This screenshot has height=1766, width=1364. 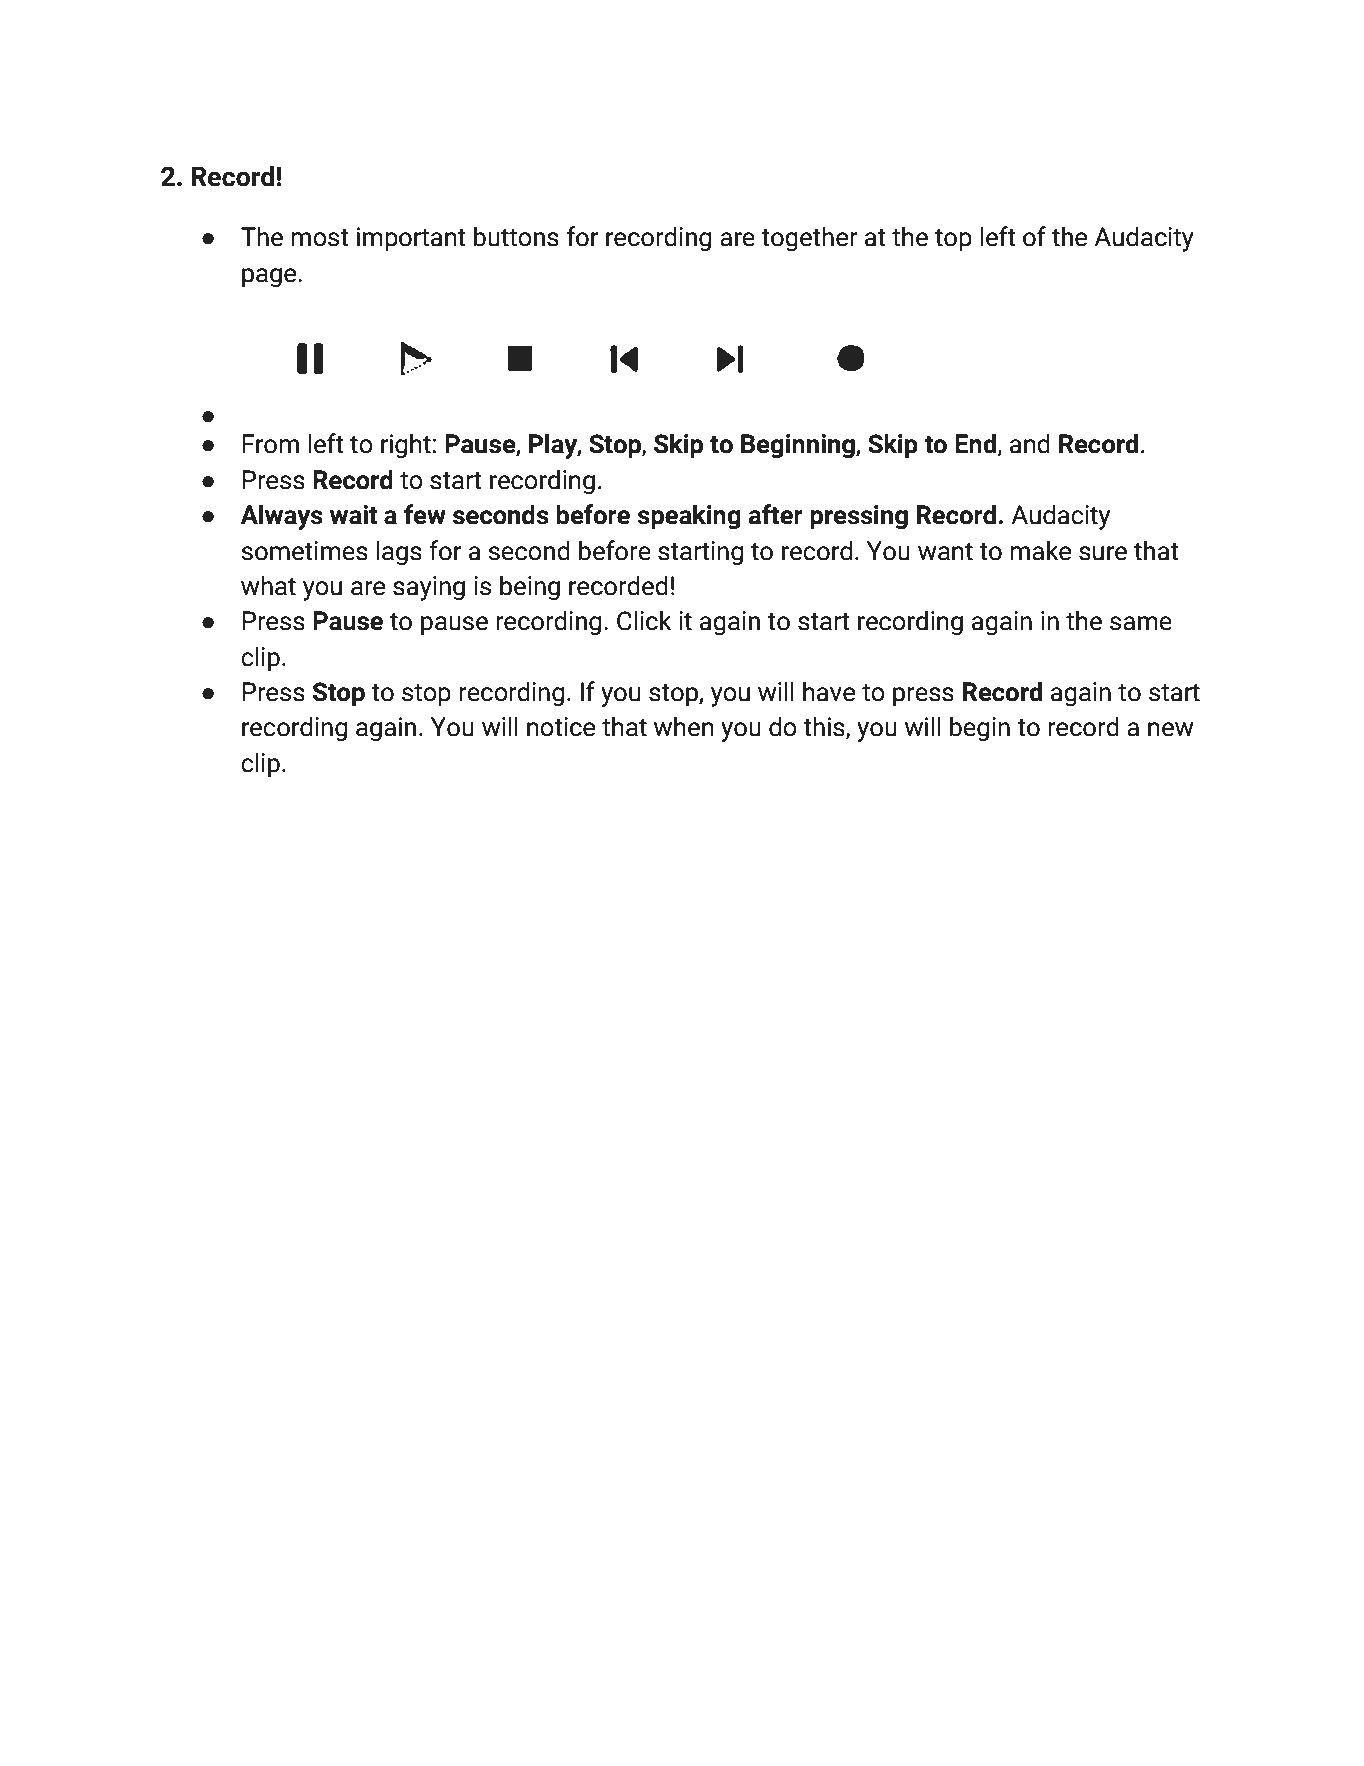 I want to click on after, so click(x=775, y=514).
